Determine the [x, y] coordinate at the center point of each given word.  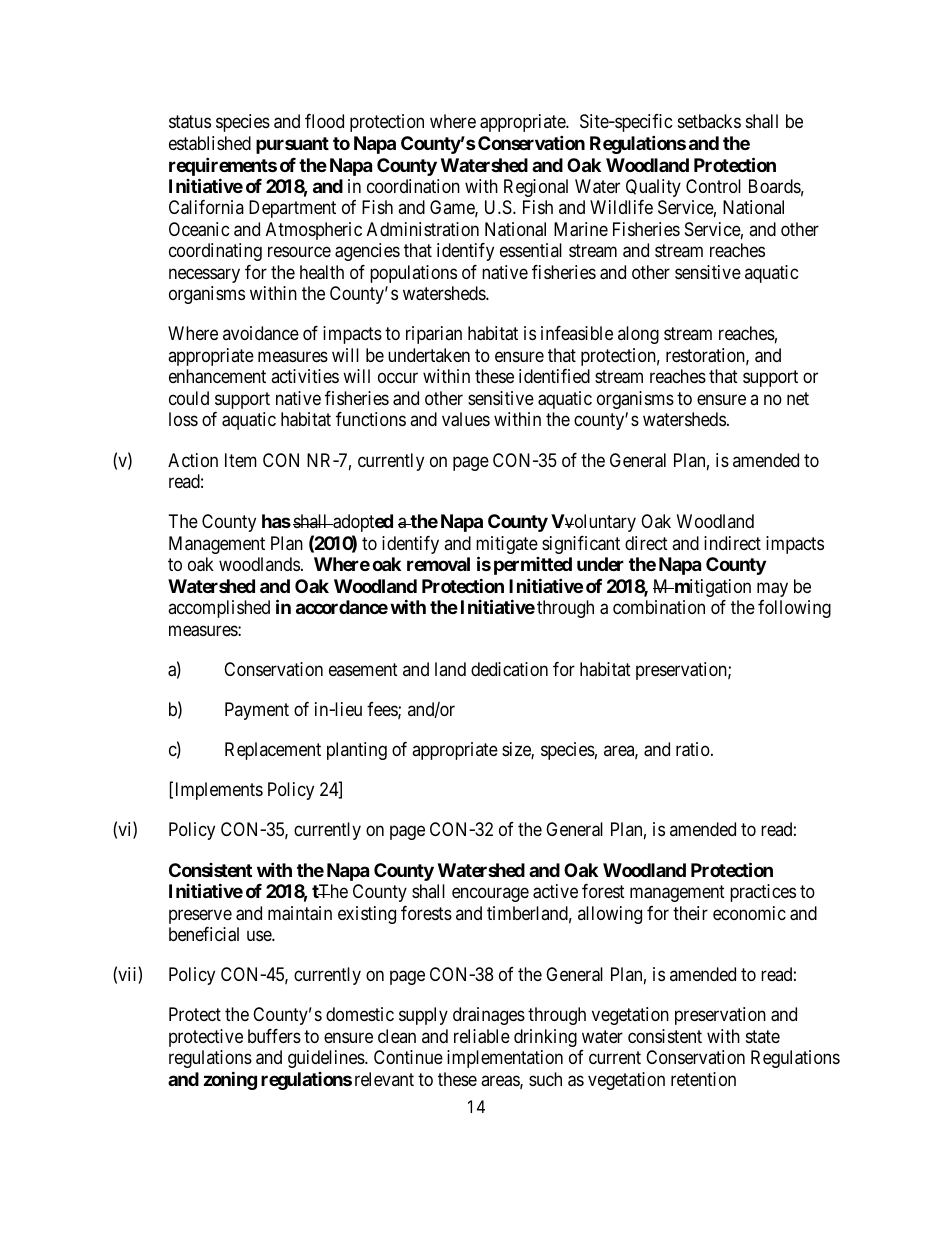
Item [241, 460]
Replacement [273, 751]
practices [763, 893]
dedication [509, 669]
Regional [536, 188]
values [466, 419]
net [798, 398]
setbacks [709, 121]
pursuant [292, 145]
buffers [274, 1036]
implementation [505, 1059]
